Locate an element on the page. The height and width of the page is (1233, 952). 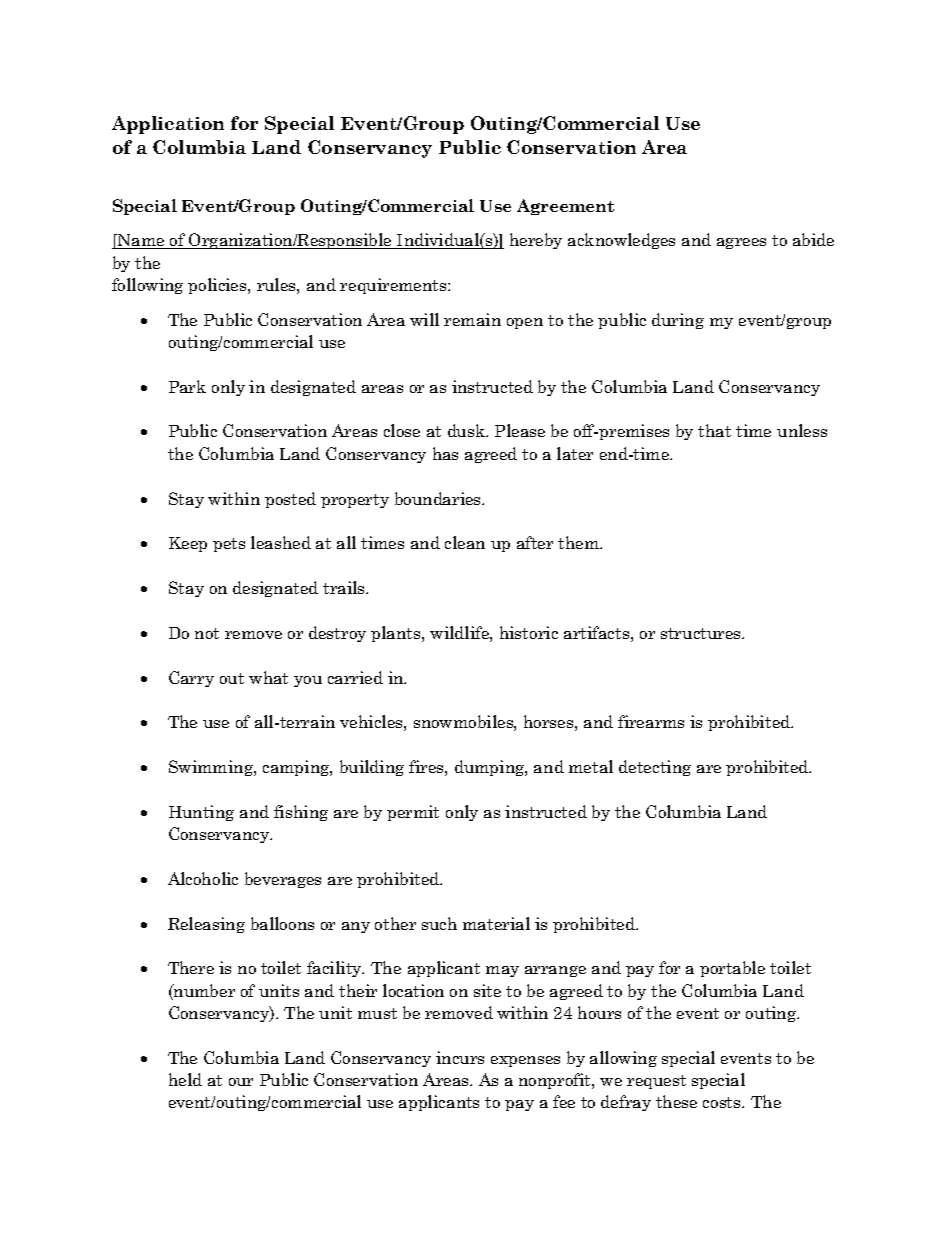
not is located at coordinates (207, 633).
